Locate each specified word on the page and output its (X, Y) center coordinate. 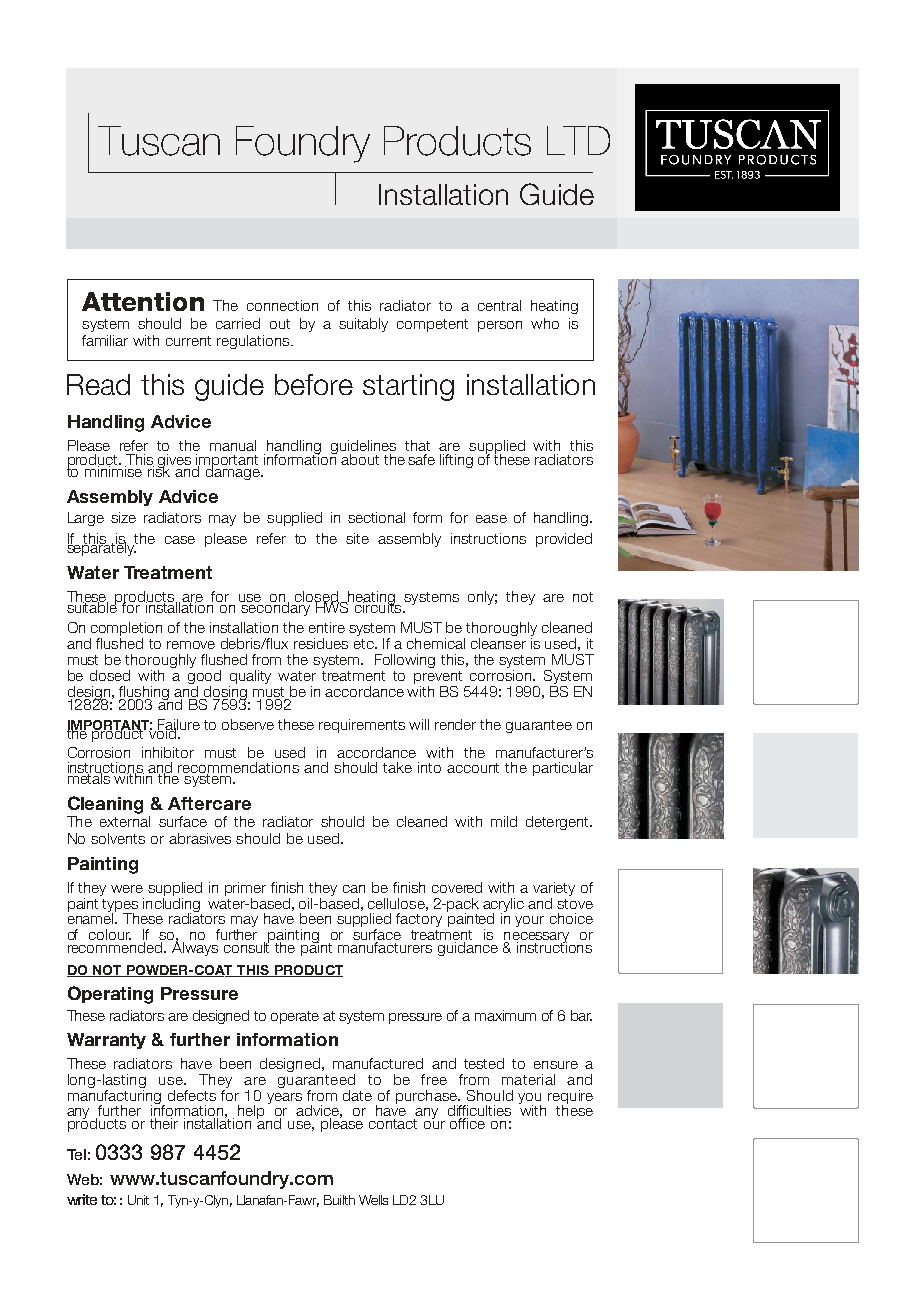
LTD (578, 140)
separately (102, 547)
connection (282, 305)
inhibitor (168, 752)
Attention (143, 301)
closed (317, 597)
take (397, 767)
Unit (138, 1200)
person (500, 326)
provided (564, 540)
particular (563, 769)
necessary (538, 939)
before (314, 384)
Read (98, 384)
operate (295, 1017)
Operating (110, 995)
